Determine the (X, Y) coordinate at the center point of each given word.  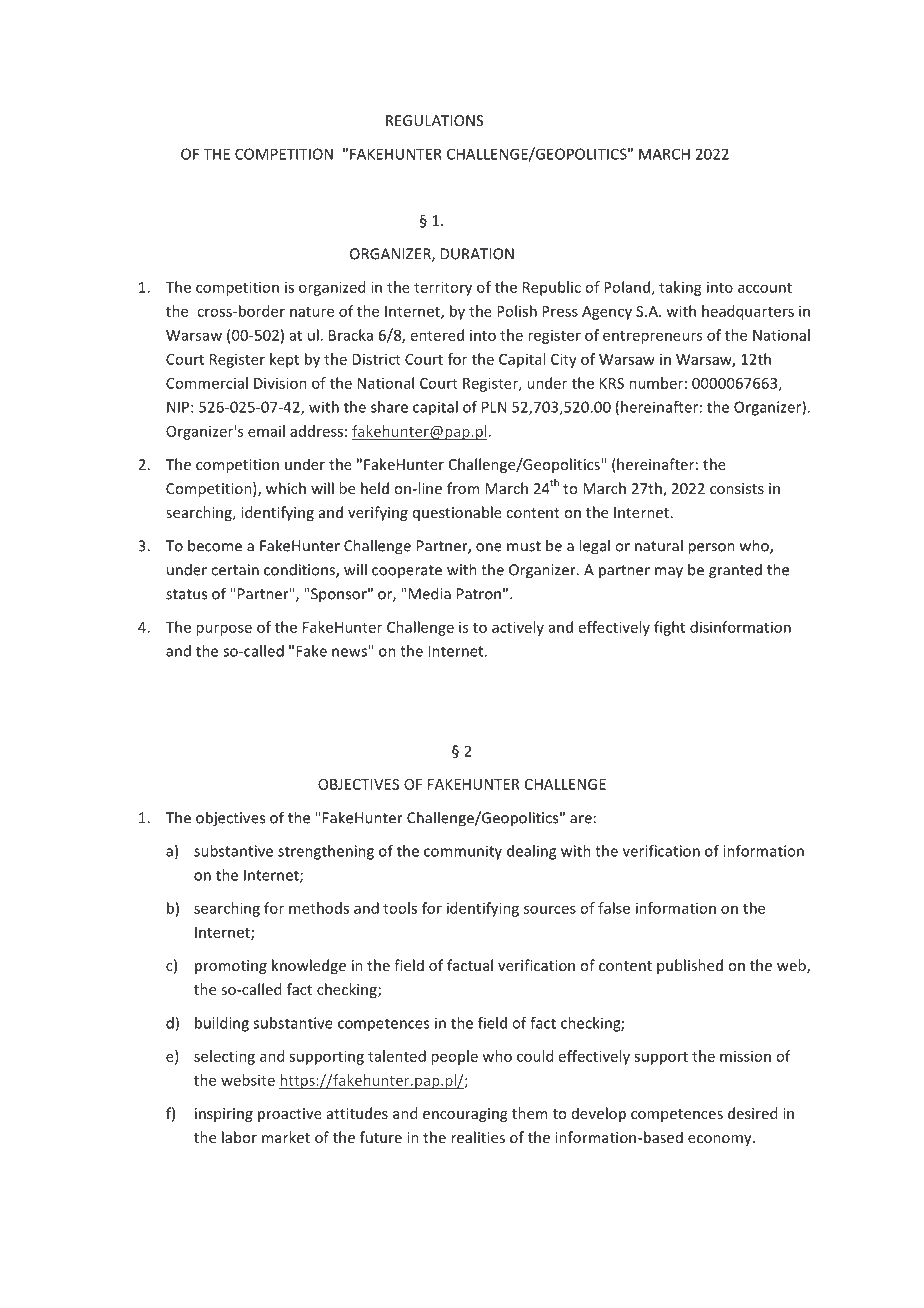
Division (280, 383)
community (463, 852)
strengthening (326, 852)
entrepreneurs (652, 337)
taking (680, 288)
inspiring (224, 1115)
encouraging (465, 1115)
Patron (479, 594)
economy (721, 1140)
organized (332, 288)
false (614, 908)
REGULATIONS (434, 120)
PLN (494, 407)
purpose (224, 630)
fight (669, 628)
